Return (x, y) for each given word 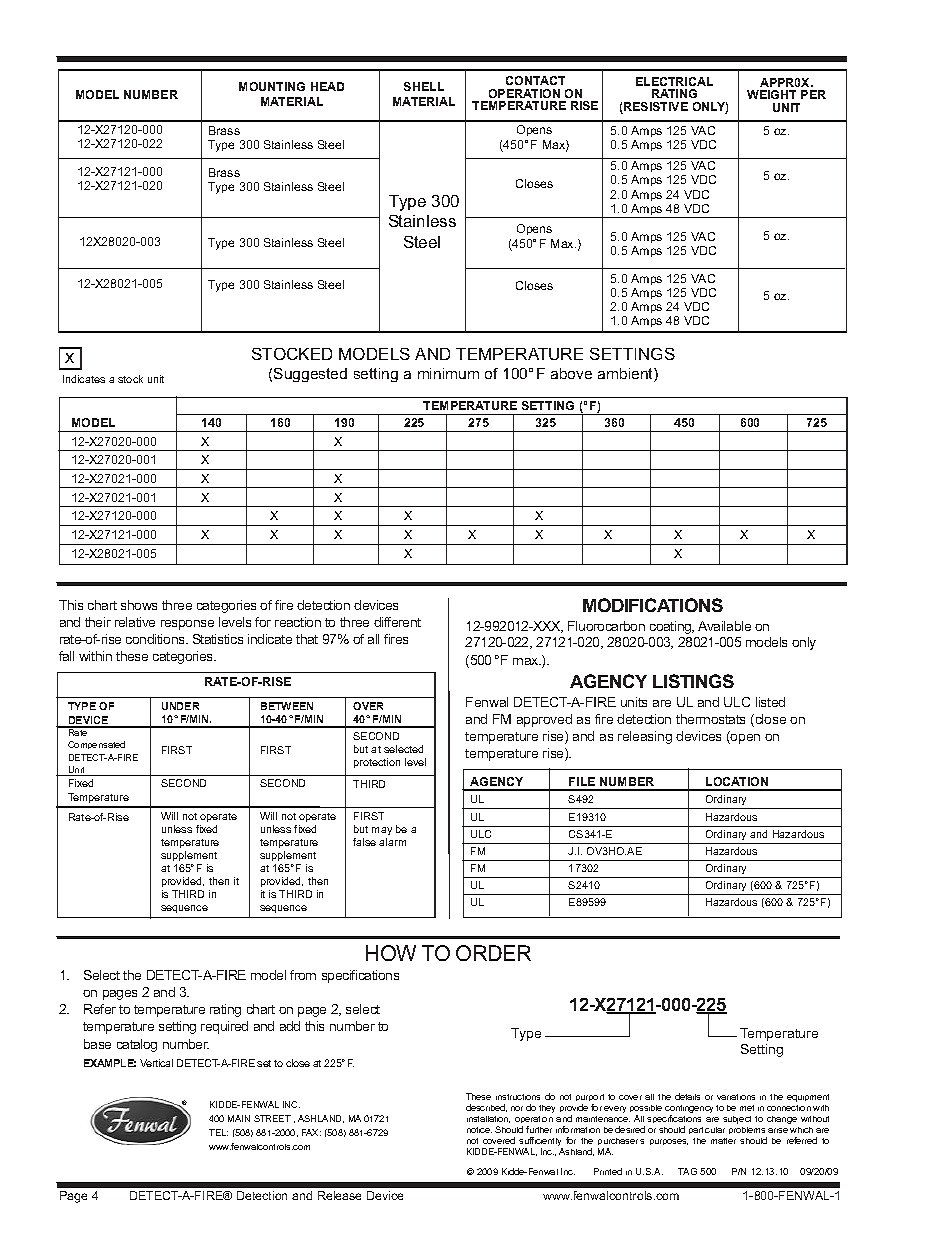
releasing (645, 737)
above (571, 373)
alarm (392, 842)
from (303, 975)
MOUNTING (272, 86)
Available (724, 626)
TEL (218, 1132)
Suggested (310, 375)
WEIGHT (771, 94)
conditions (156, 639)
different (397, 622)
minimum (448, 373)
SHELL (424, 86)
